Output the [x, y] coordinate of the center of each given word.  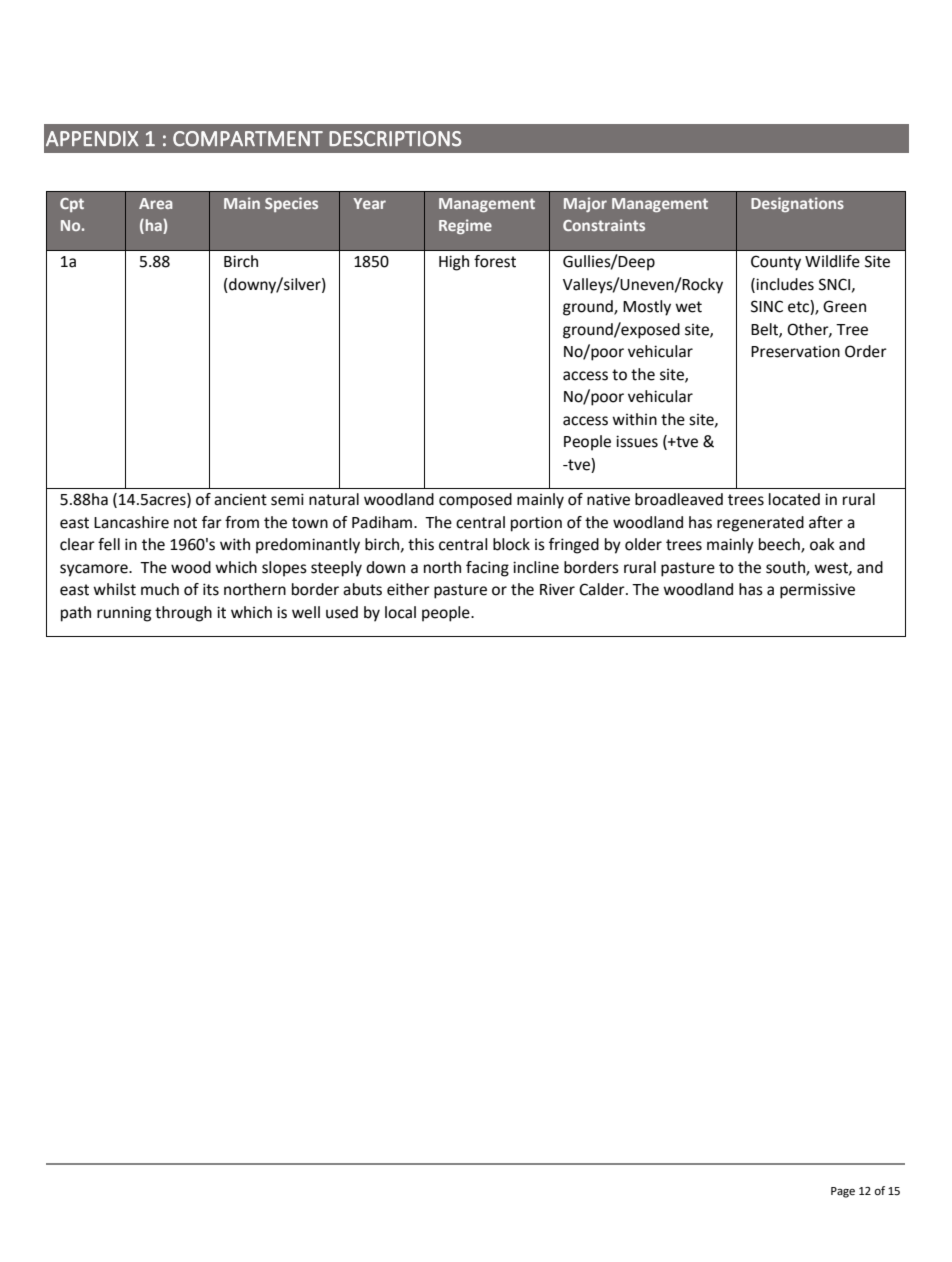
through [183, 614]
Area [155, 203]
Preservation [795, 352]
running [124, 614]
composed [475, 501]
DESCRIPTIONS [395, 139]
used [342, 612]
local [400, 612]
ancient [240, 500]
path [76, 614]
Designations [797, 204]
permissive [817, 591]
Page [843, 1192]
